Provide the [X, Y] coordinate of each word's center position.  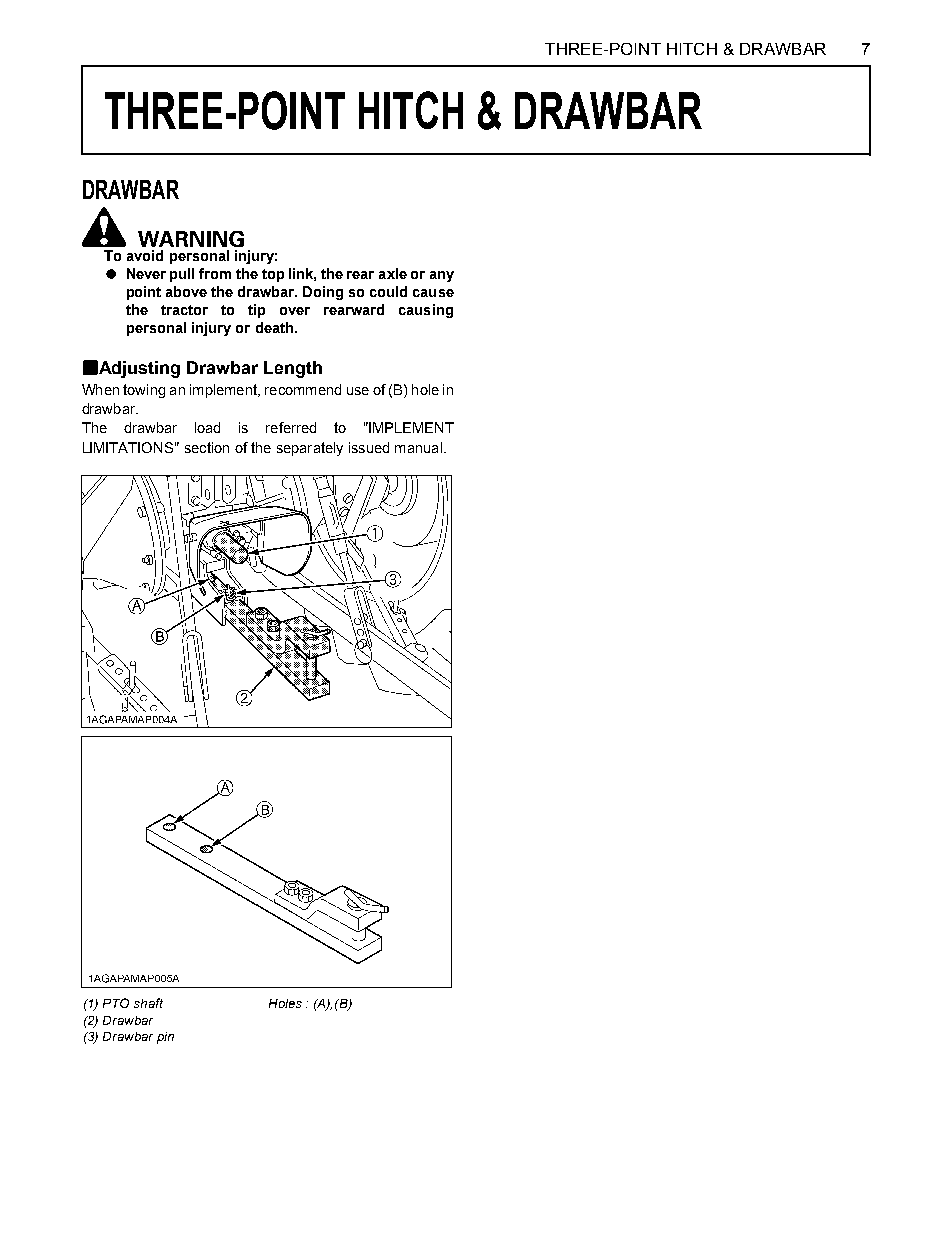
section [207, 447]
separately [310, 449]
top [273, 275]
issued [369, 447]
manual [418, 447]
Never [146, 273]
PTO [116, 1003]
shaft [148, 1003]
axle [393, 273]
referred [291, 427]
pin [165, 1038]
